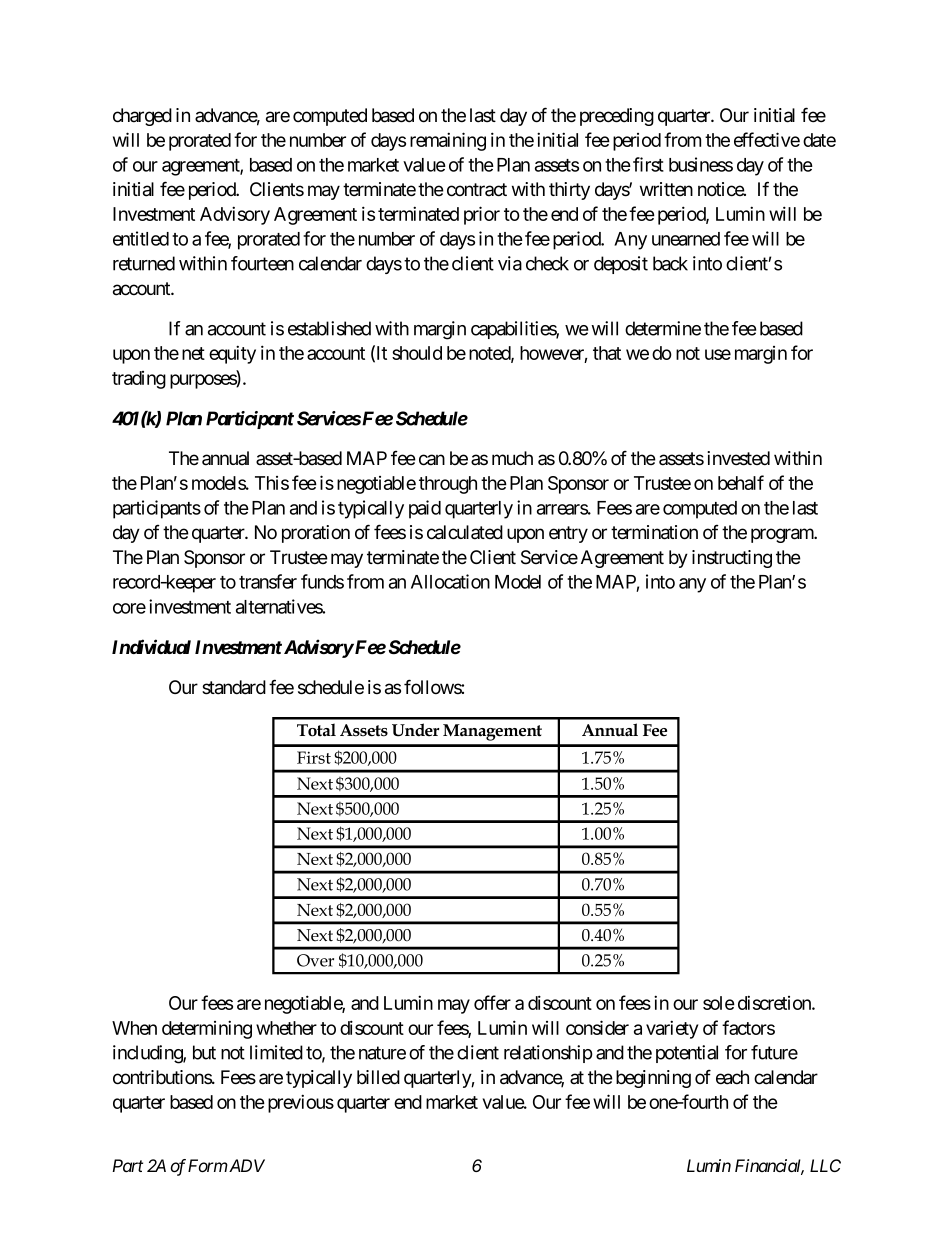  I want to click on Form, so click(208, 1165).
